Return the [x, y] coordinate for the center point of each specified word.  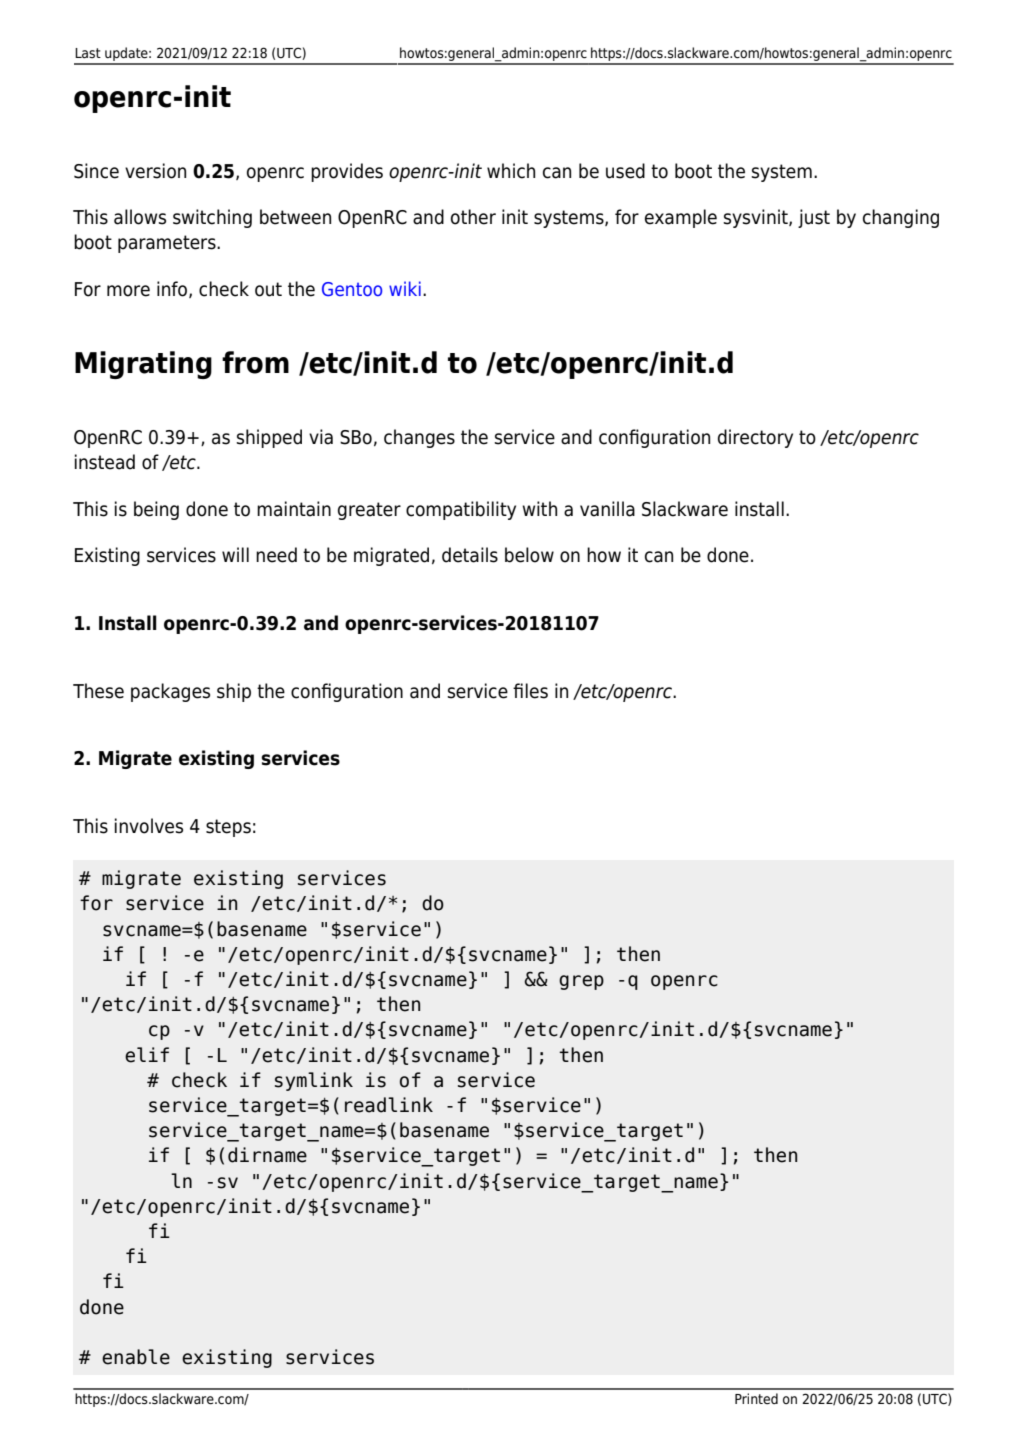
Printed [756, 1398]
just [814, 218]
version [155, 171]
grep [581, 982]
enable [136, 1357]
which [511, 171]
